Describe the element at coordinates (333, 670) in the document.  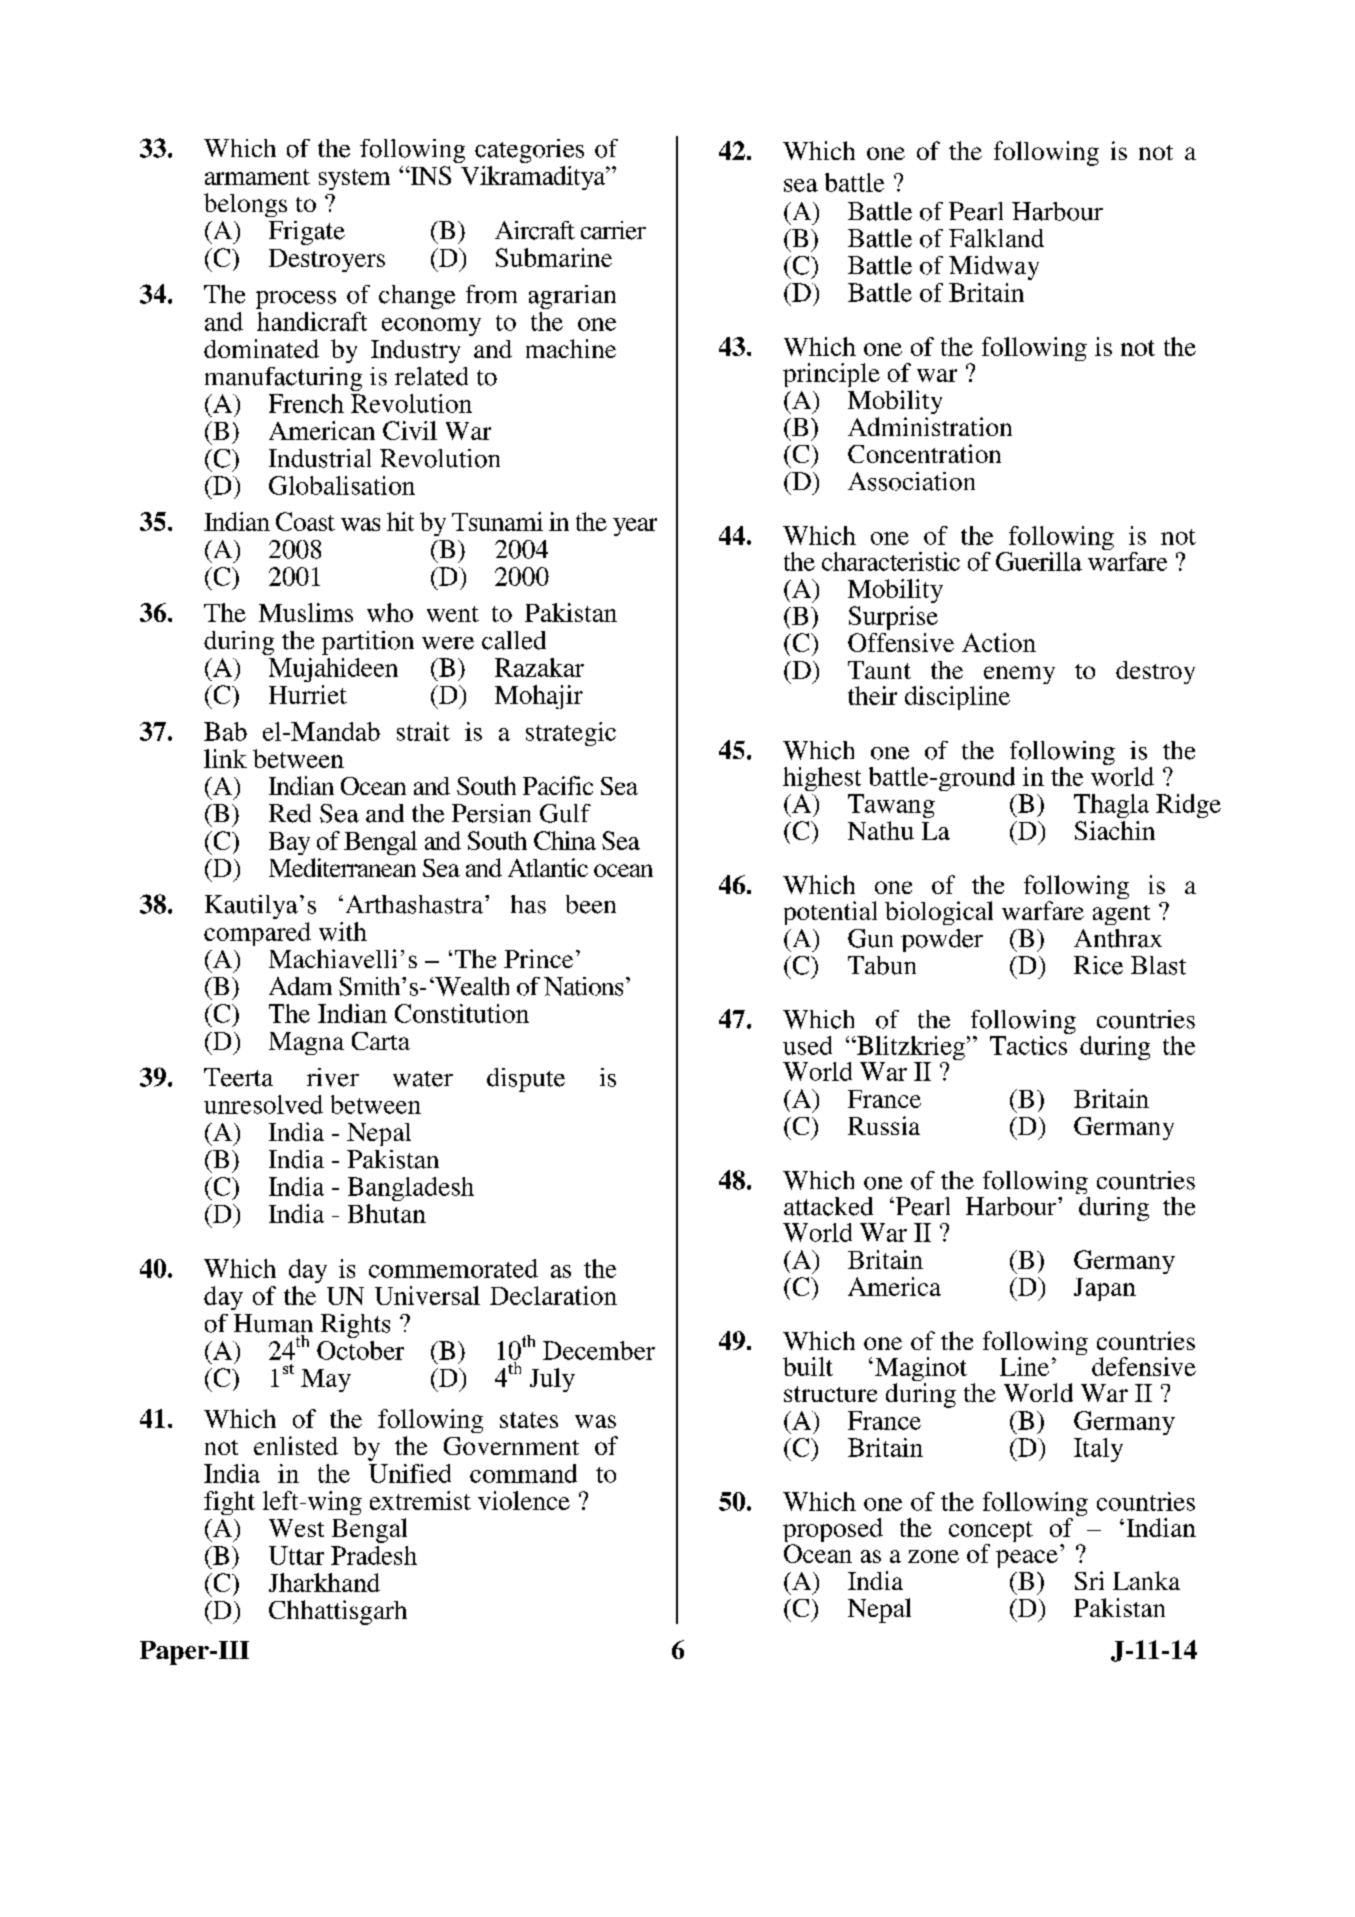
I see `Mujahideen` at that location.
